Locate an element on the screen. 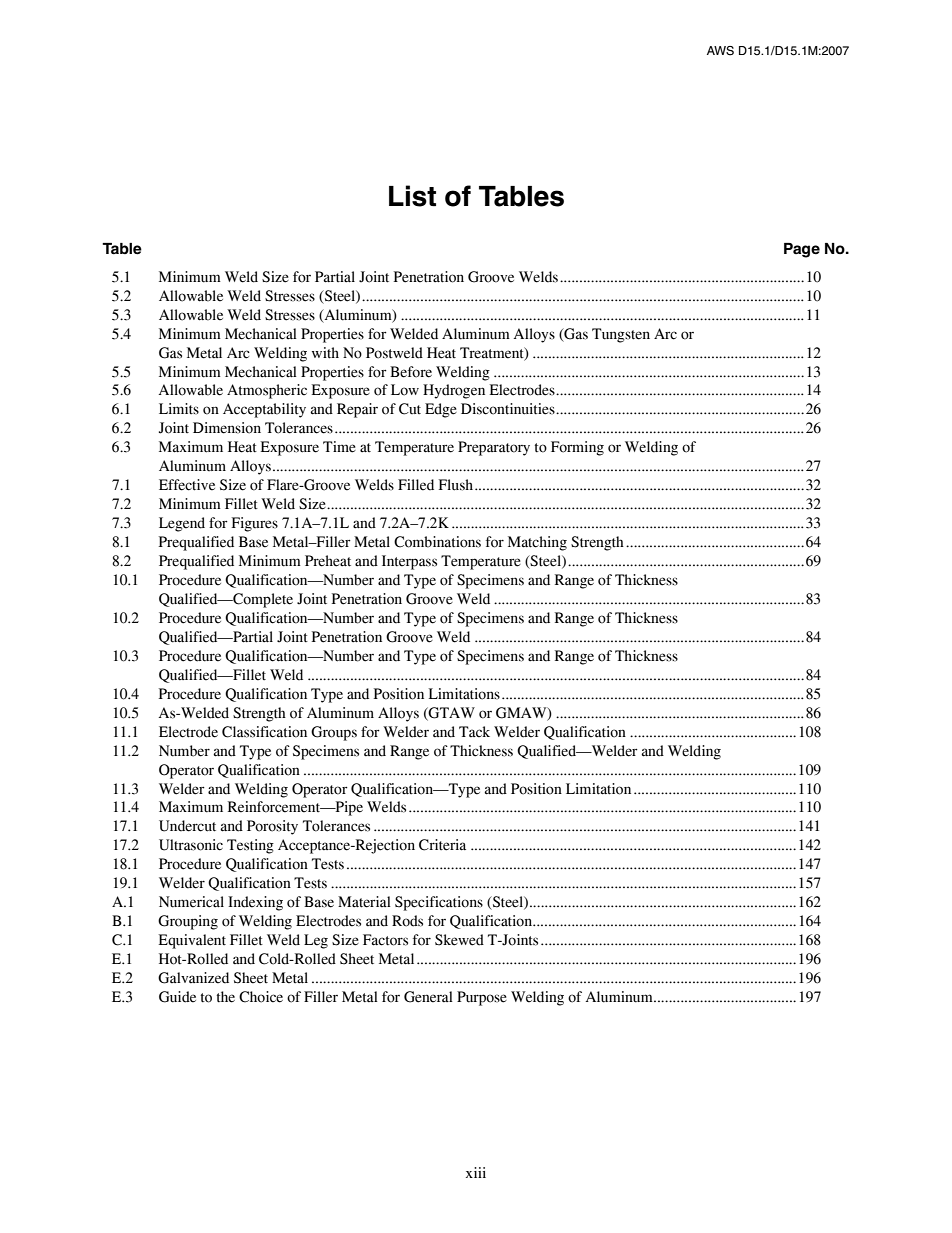 The height and width of the screenshot is (1233, 952). Page is located at coordinates (802, 250).
